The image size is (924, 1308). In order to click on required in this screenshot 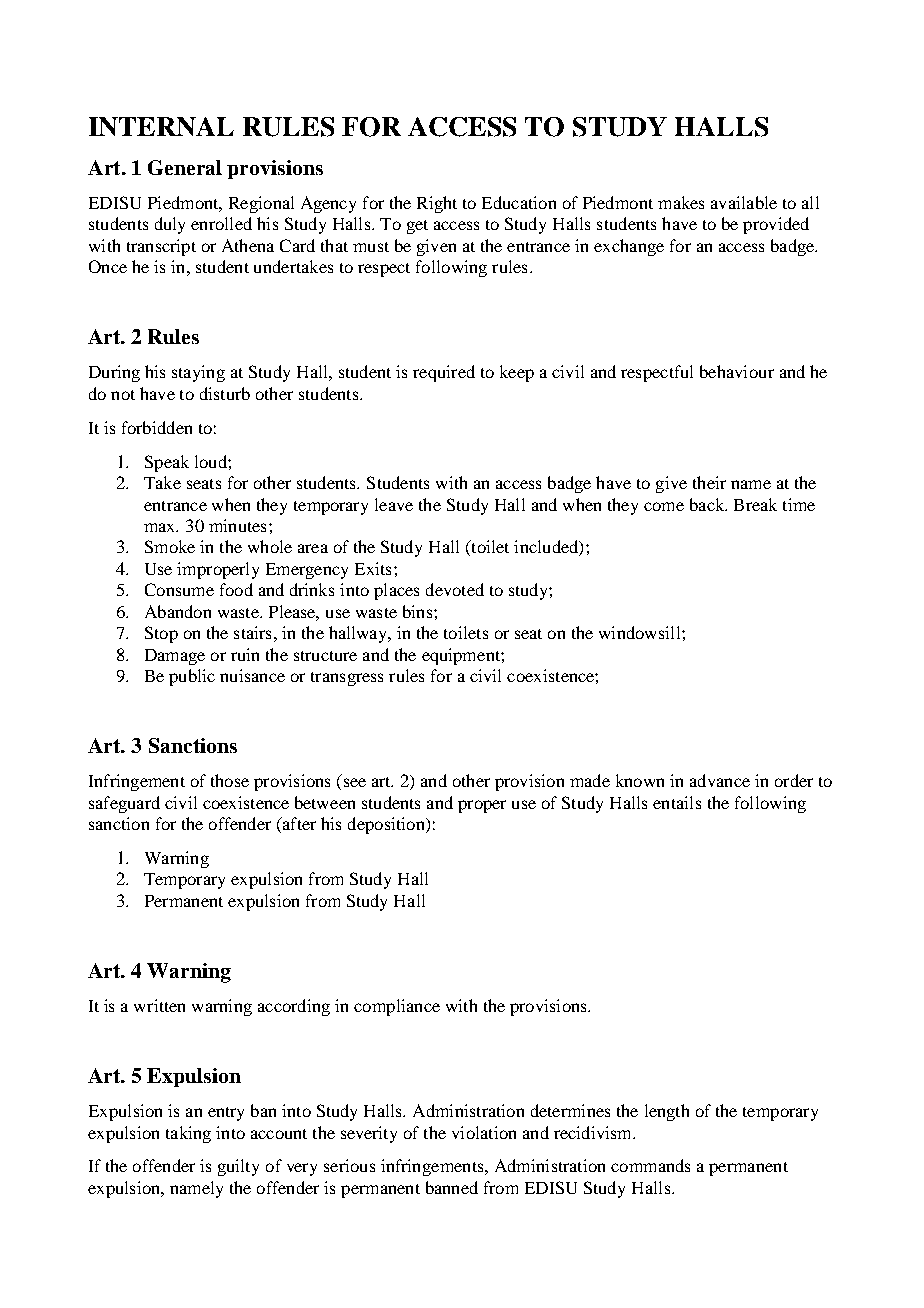, I will do `click(444, 373)`.
